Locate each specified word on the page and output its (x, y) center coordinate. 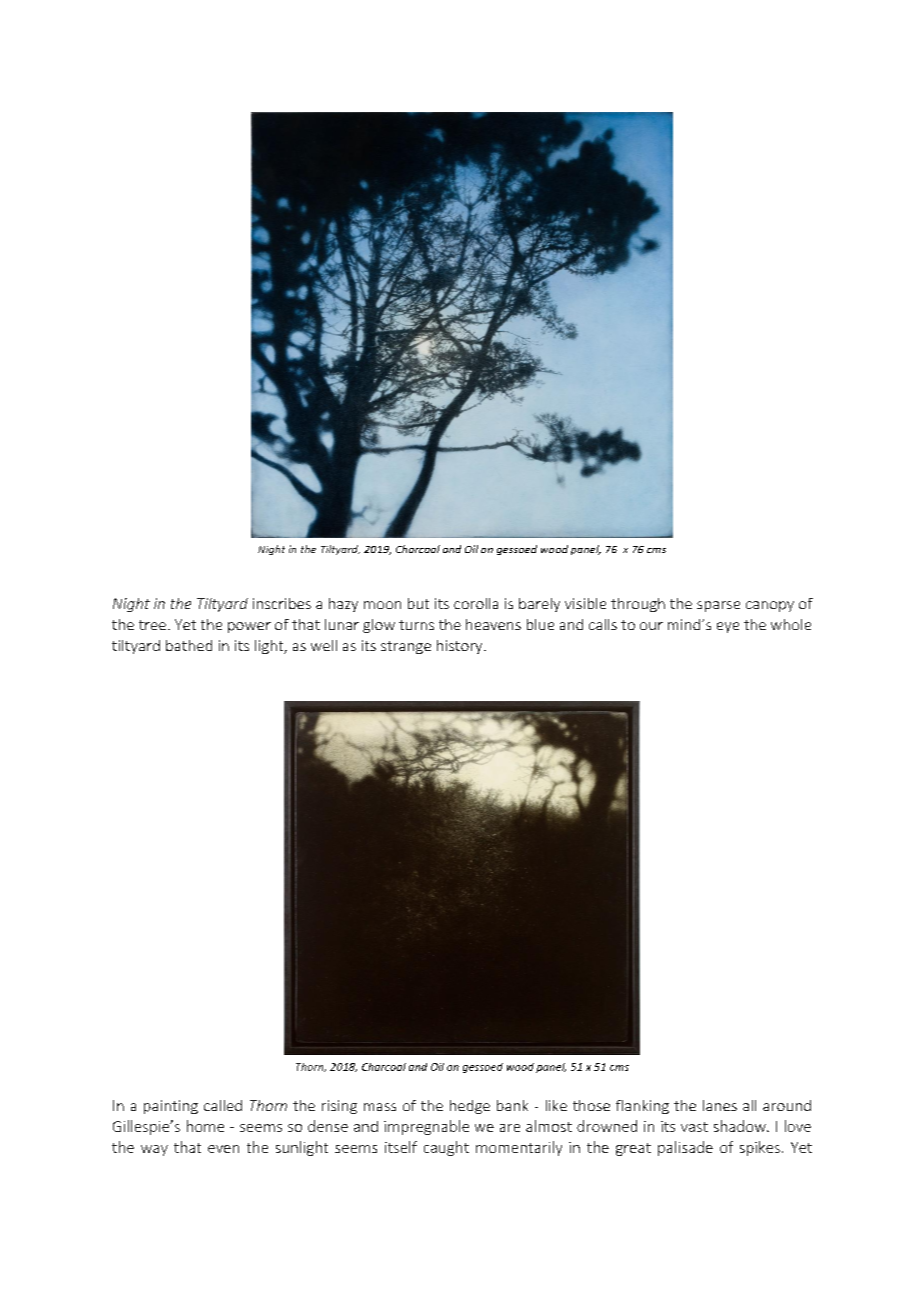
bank (512, 1105)
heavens (493, 624)
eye (728, 627)
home (205, 1126)
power (249, 627)
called (223, 1105)
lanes (720, 1105)
